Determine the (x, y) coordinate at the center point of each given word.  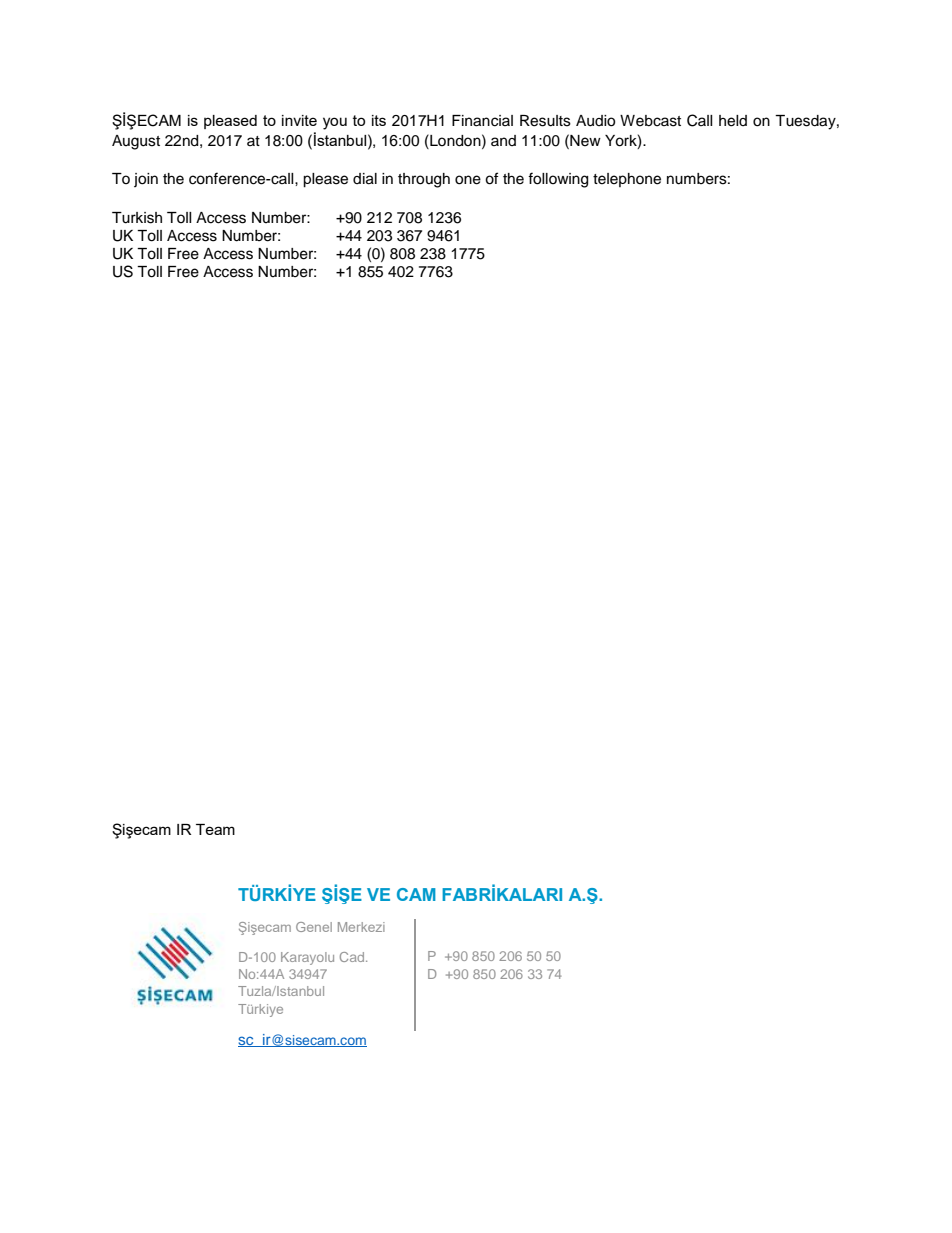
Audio (595, 121)
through (424, 180)
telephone (627, 180)
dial (365, 179)
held (733, 121)
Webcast (650, 121)
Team (215, 829)
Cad (352, 957)
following (558, 180)
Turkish (137, 218)
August (136, 142)
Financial (482, 121)
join (146, 180)
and (503, 140)
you (335, 123)
